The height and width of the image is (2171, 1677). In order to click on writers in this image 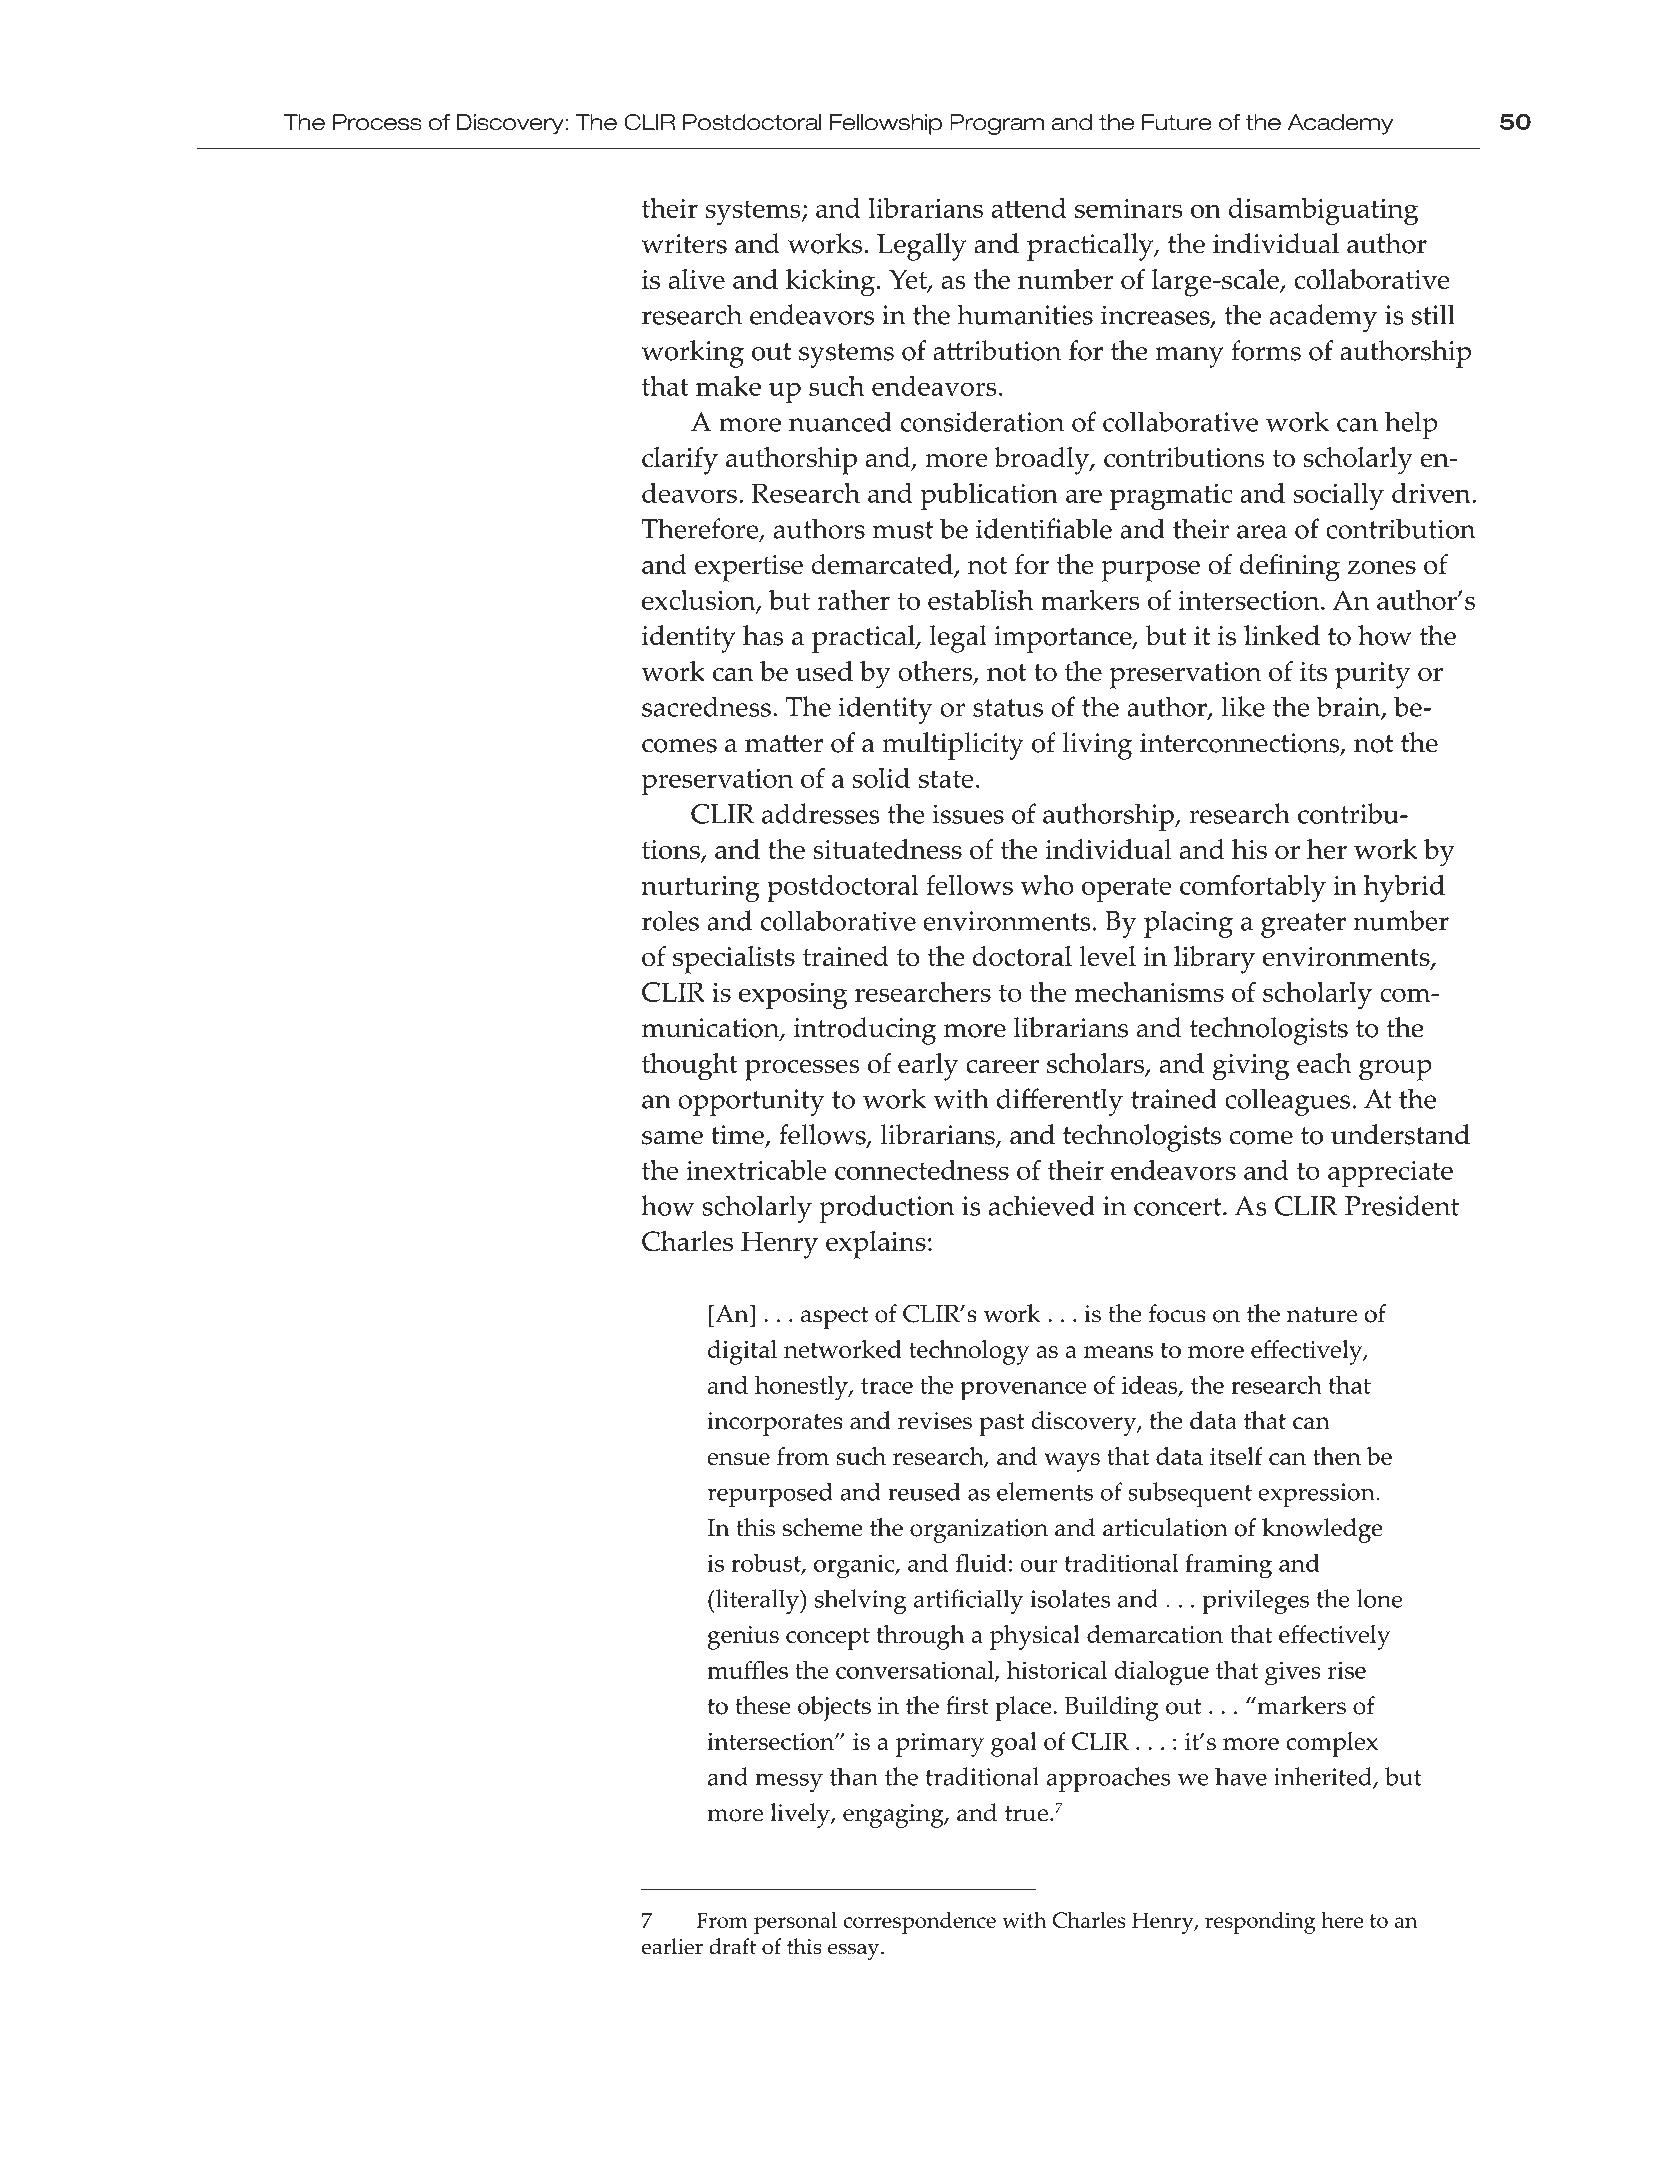, I will do `click(684, 244)`.
